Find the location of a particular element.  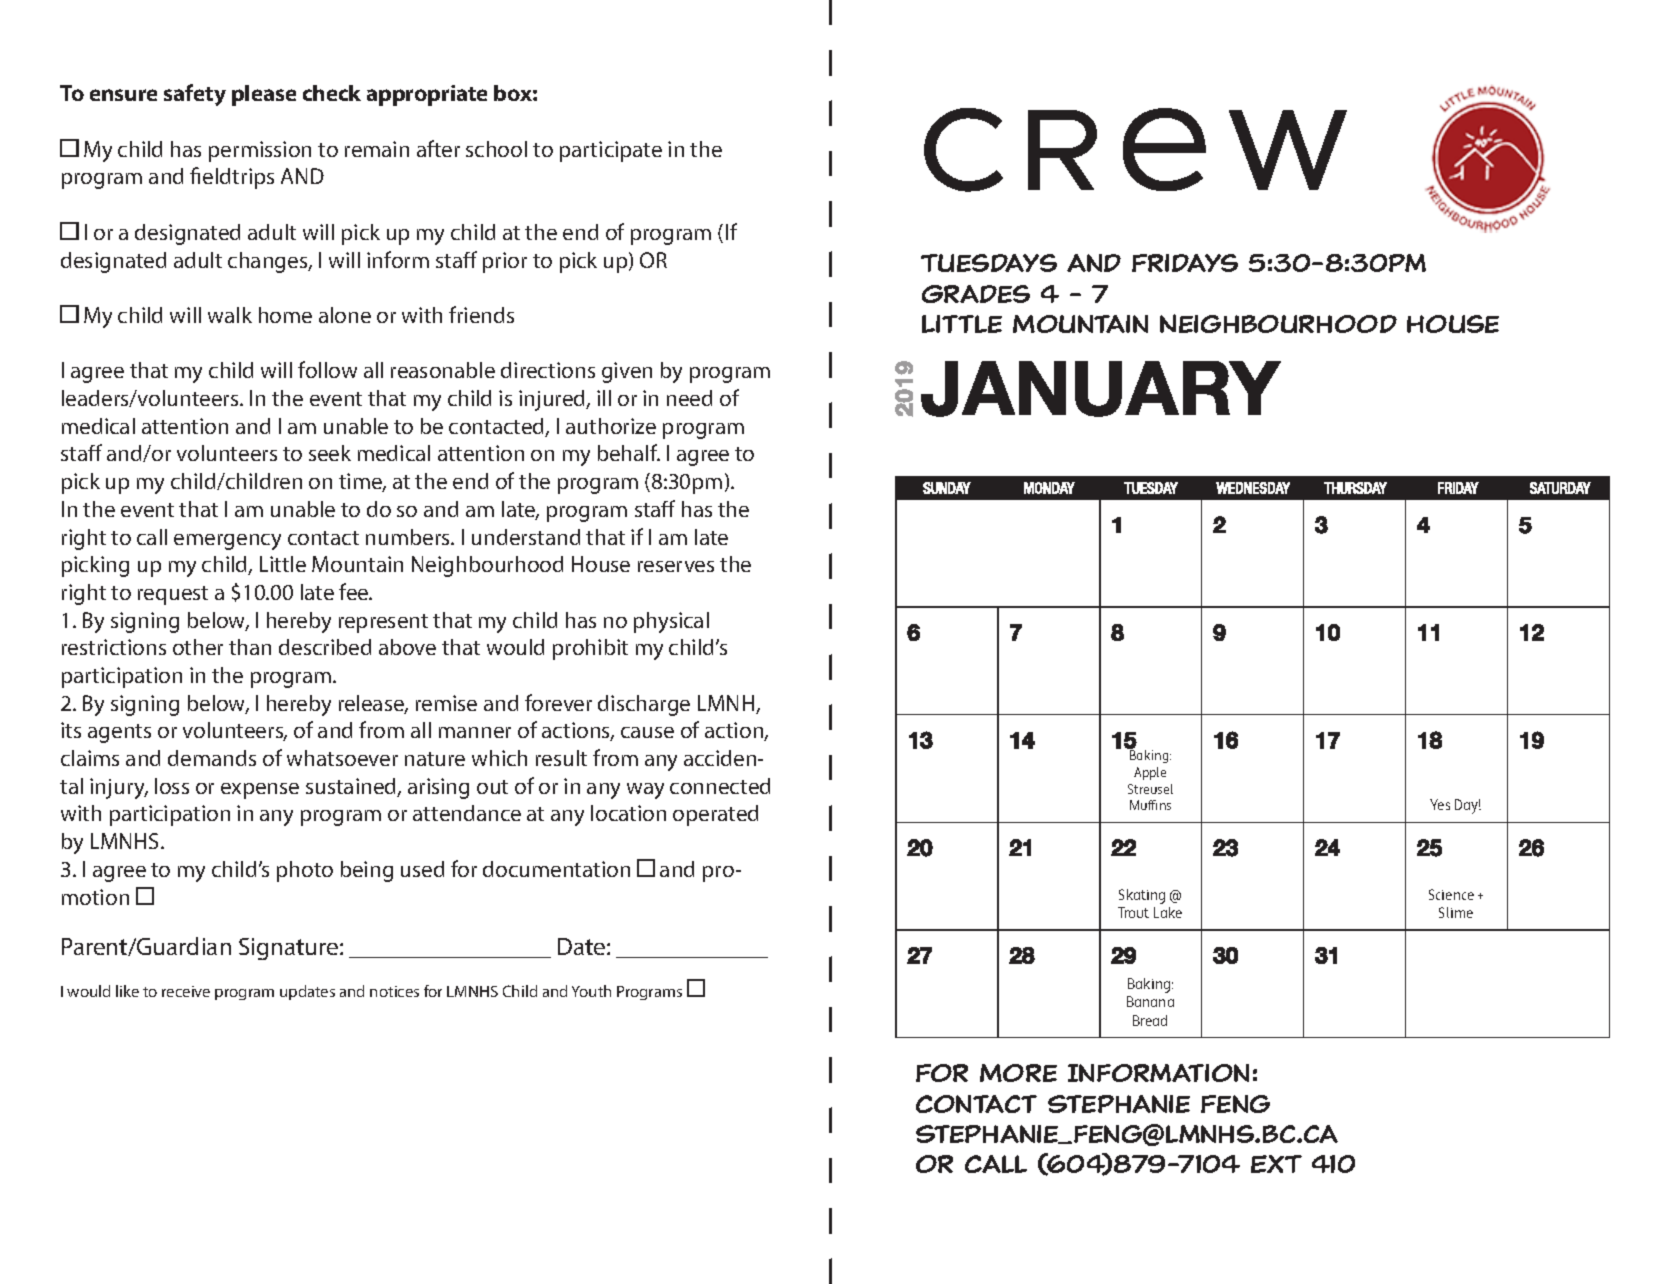

need is located at coordinates (689, 398).
